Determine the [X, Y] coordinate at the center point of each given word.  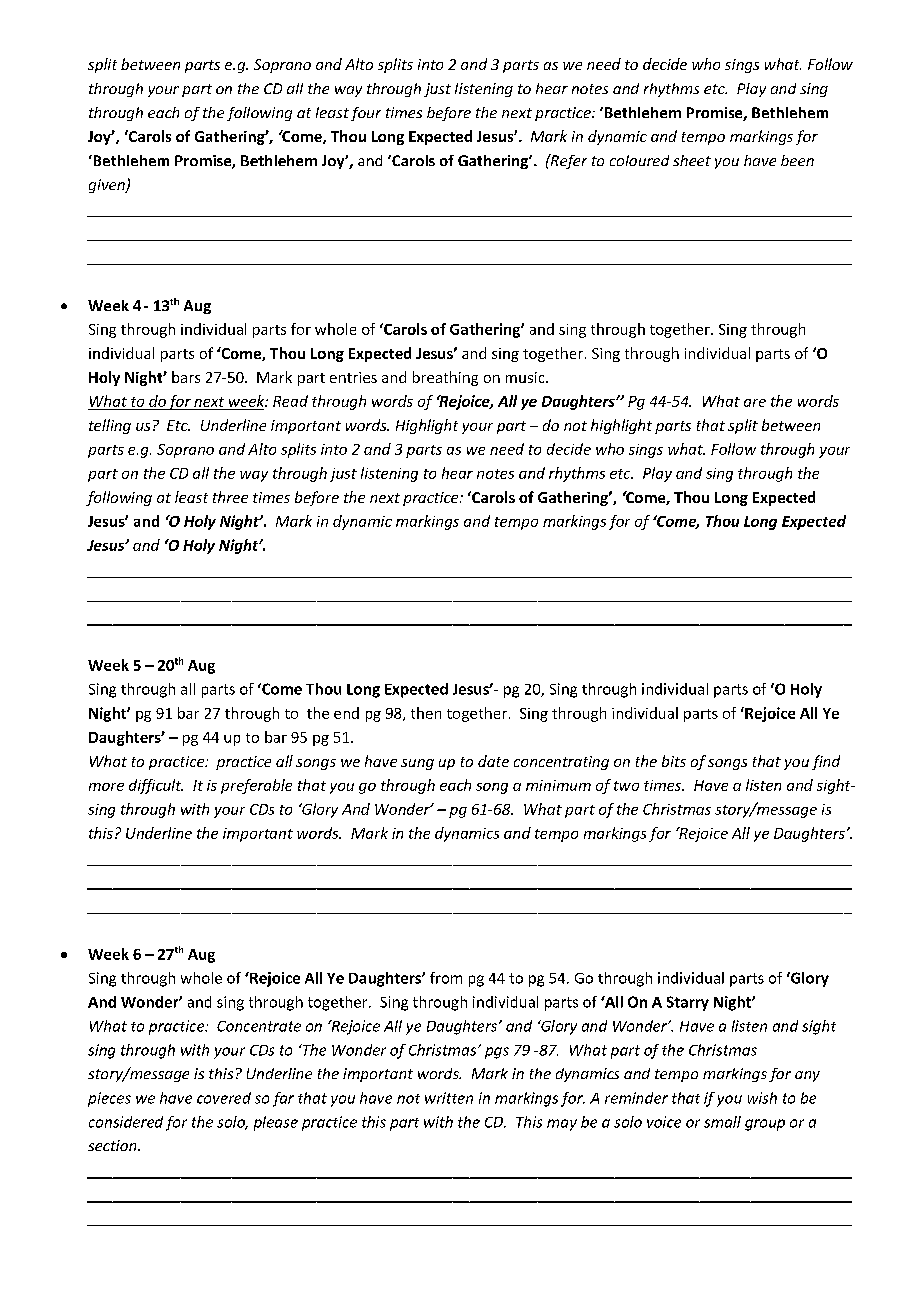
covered [224, 1098]
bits [674, 761]
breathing [445, 378]
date [493, 761]
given [108, 186]
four [366, 114]
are [755, 403]
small [722, 1122]
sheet [692, 160]
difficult [156, 786]
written [449, 1098]
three [230, 497]
